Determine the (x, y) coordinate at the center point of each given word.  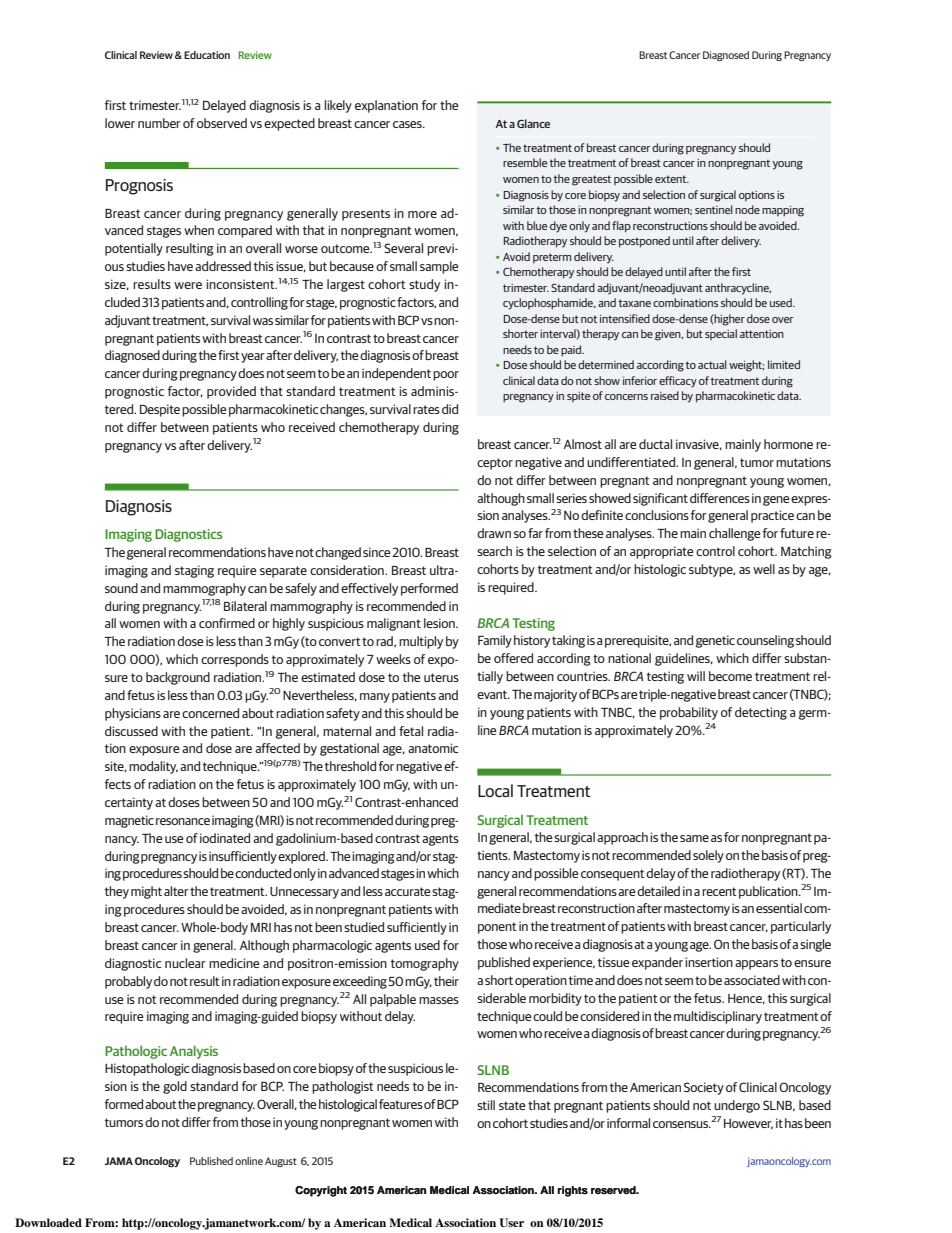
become (730, 676)
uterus (441, 677)
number (159, 123)
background (178, 678)
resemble (525, 162)
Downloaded (48, 1222)
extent (672, 179)
